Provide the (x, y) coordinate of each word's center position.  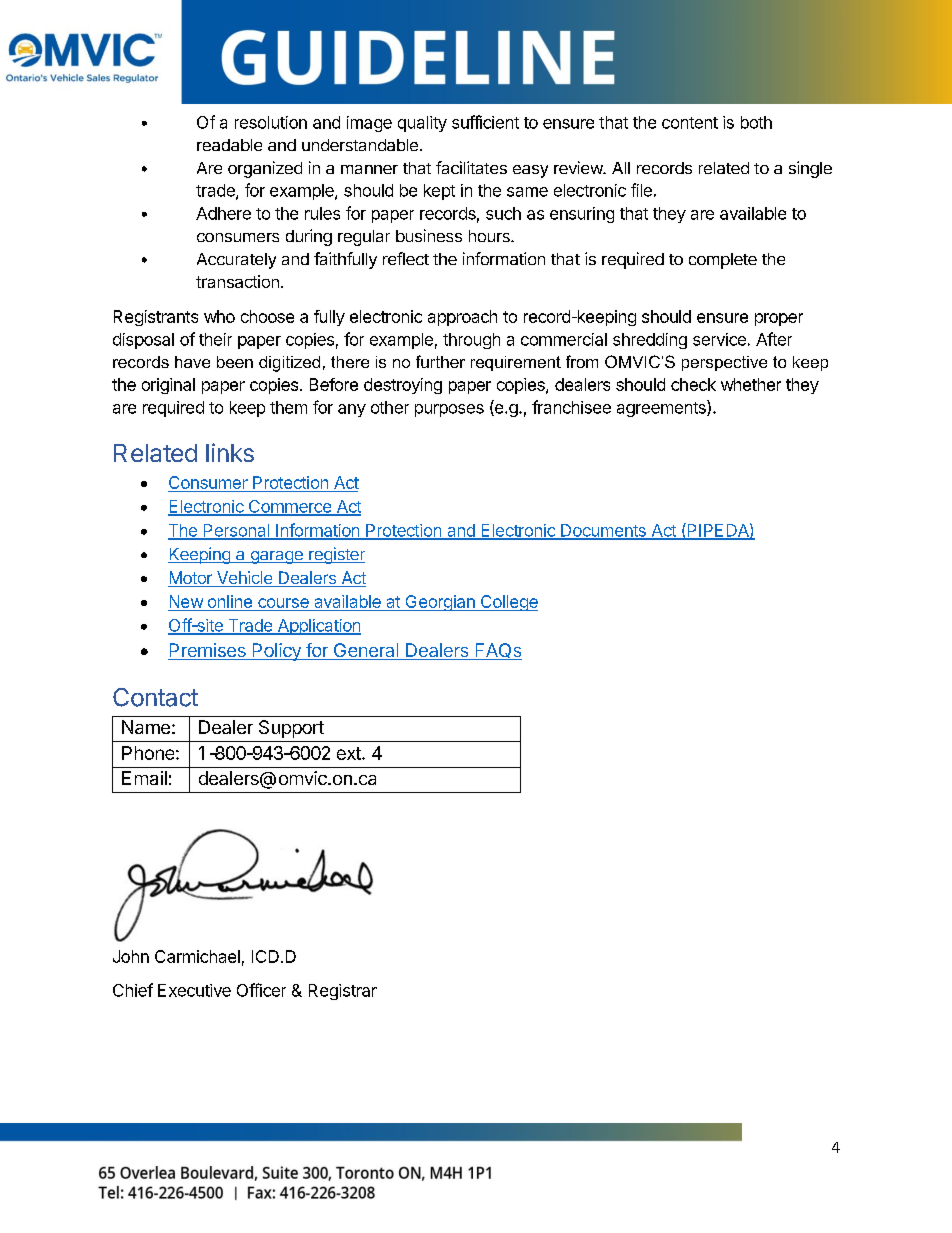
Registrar (343, 992)
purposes (449, 410)
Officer (261, 990)
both (756, 122)
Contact (155, 697)
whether (751, 384)
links (230, 452)
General (366, 651)
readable (229, 145)
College (508, 603)
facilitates (471, 167)
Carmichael (197, 956)
